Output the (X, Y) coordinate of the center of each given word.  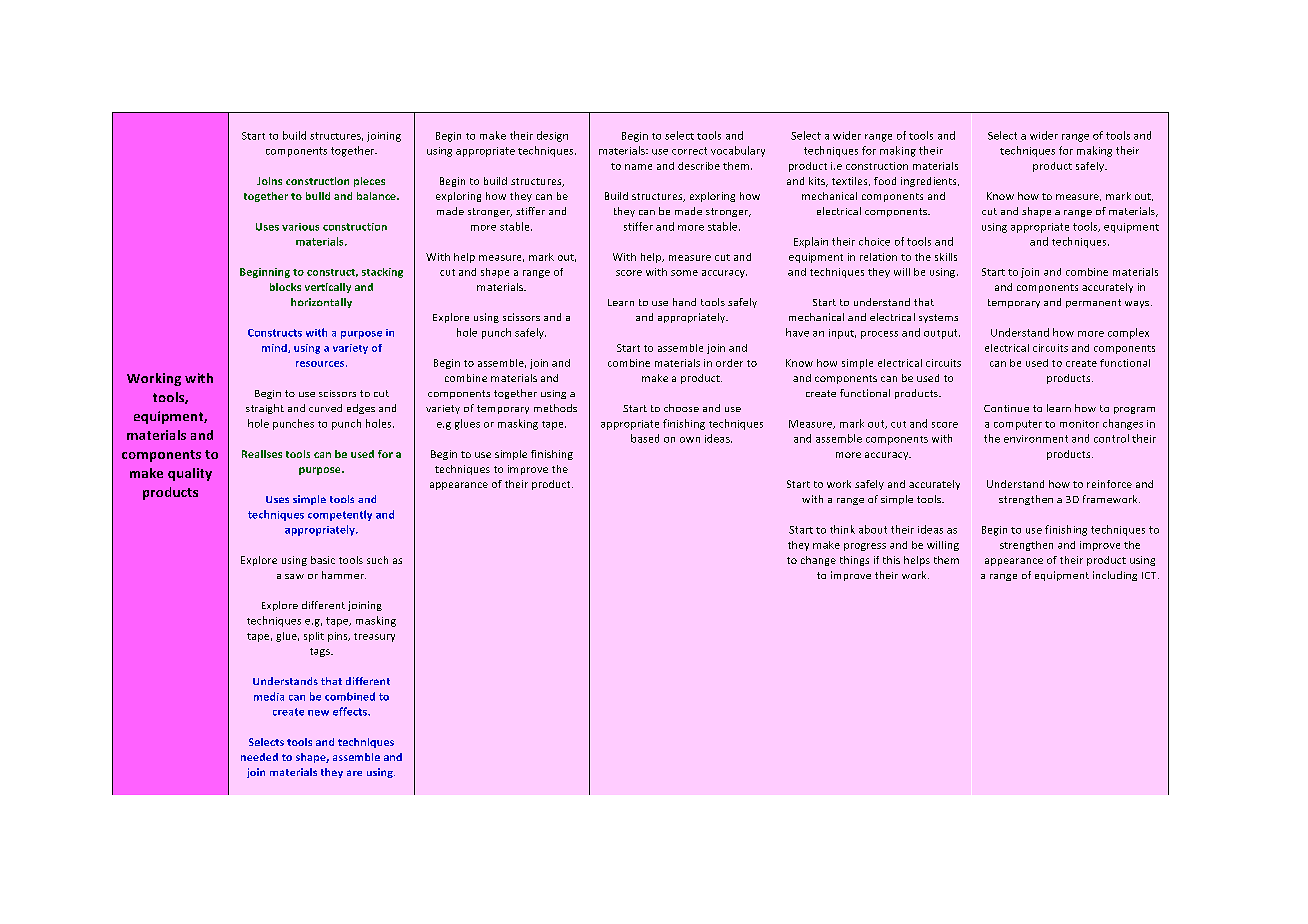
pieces (369, 182)
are (354, 773)
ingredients (930, 182)
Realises (262, 454)
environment (1036, 439)
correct (689, 151)
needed (259, 757)
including (1115, 576)
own (690, 440)
